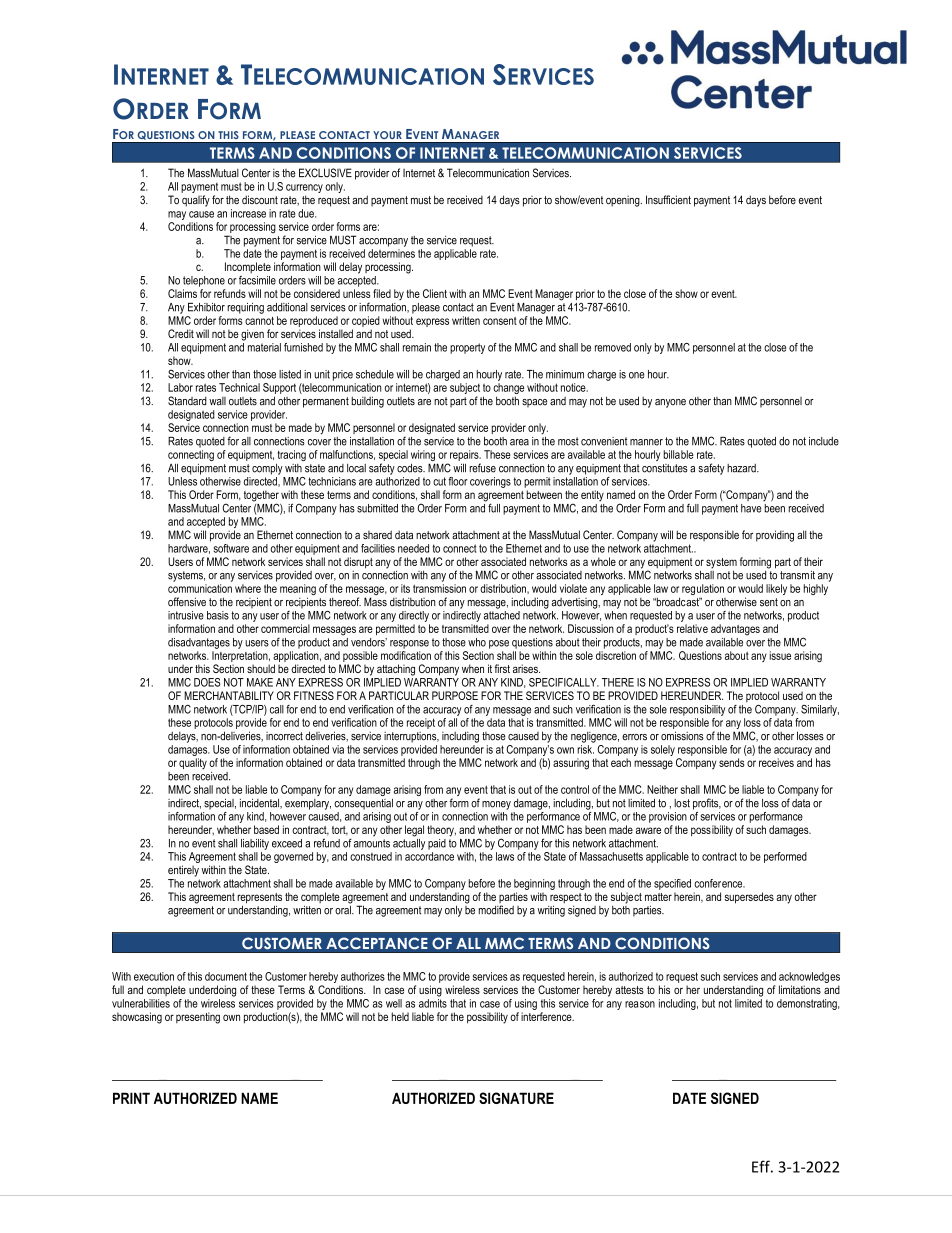 Image resolution: width=952 pixels, height=1233 pixels. Describe the element at coordinates (131, 1098) in the screenshot. I see `PRINT` at that location.
